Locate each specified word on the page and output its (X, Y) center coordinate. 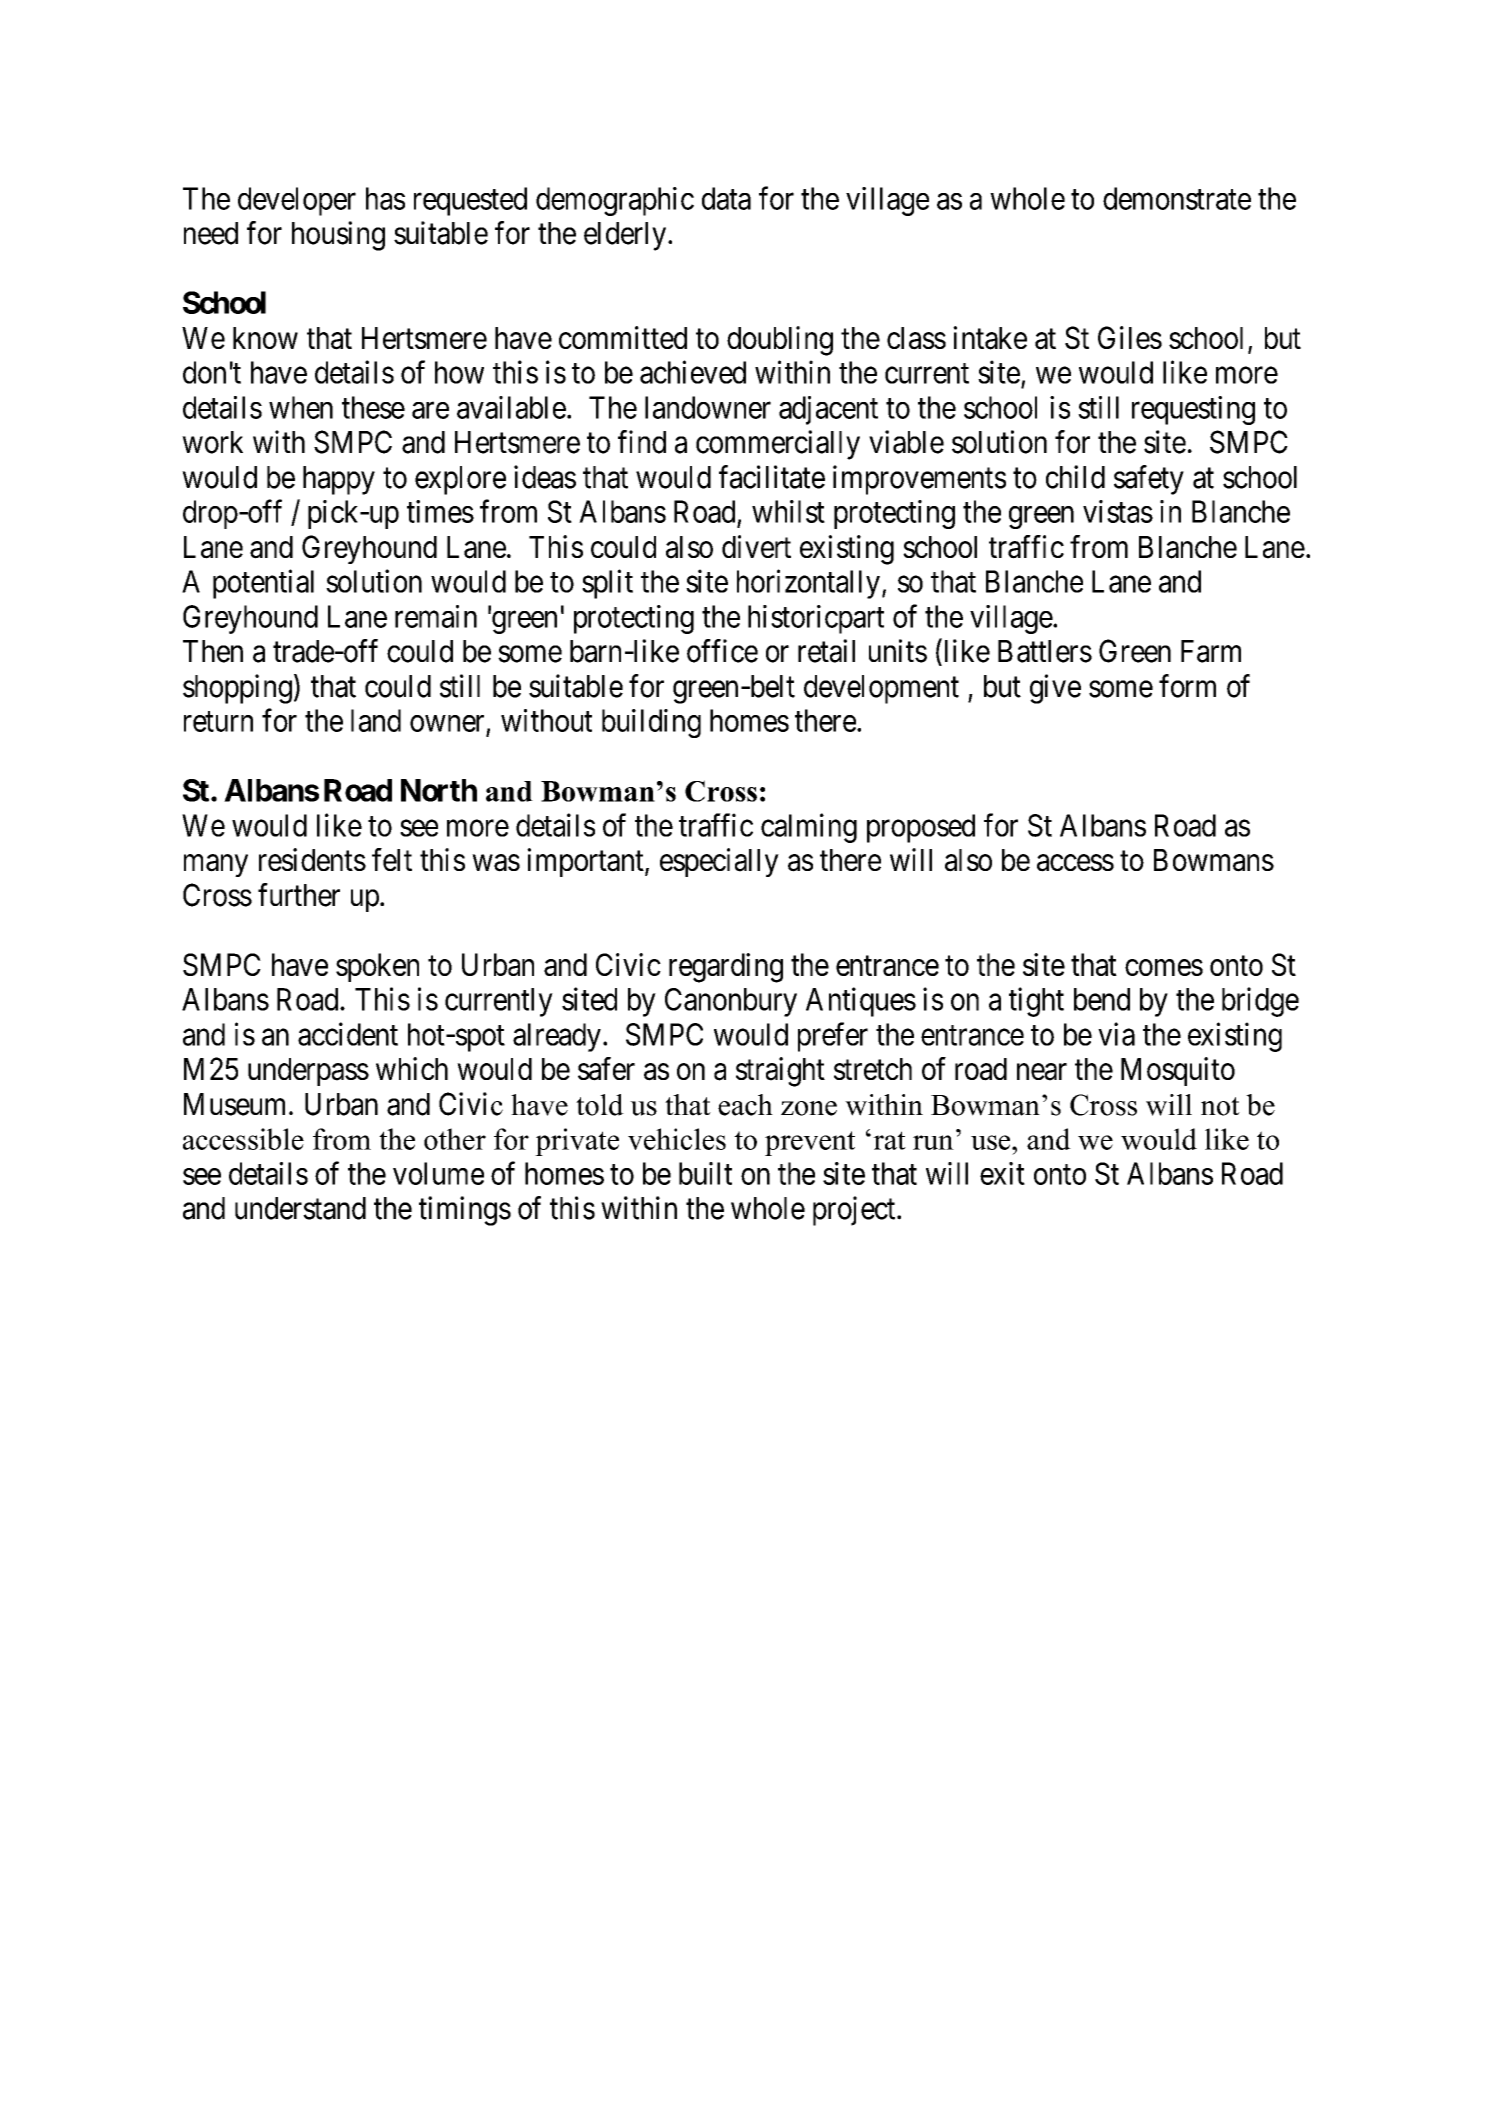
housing (338, 236)
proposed (921, 828)
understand (300, 1208)
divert (756, 546)
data (726, 198)
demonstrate (1177, 198)
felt (392, 859)
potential (263, 584)
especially (719, 862)
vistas (1118, 511)
